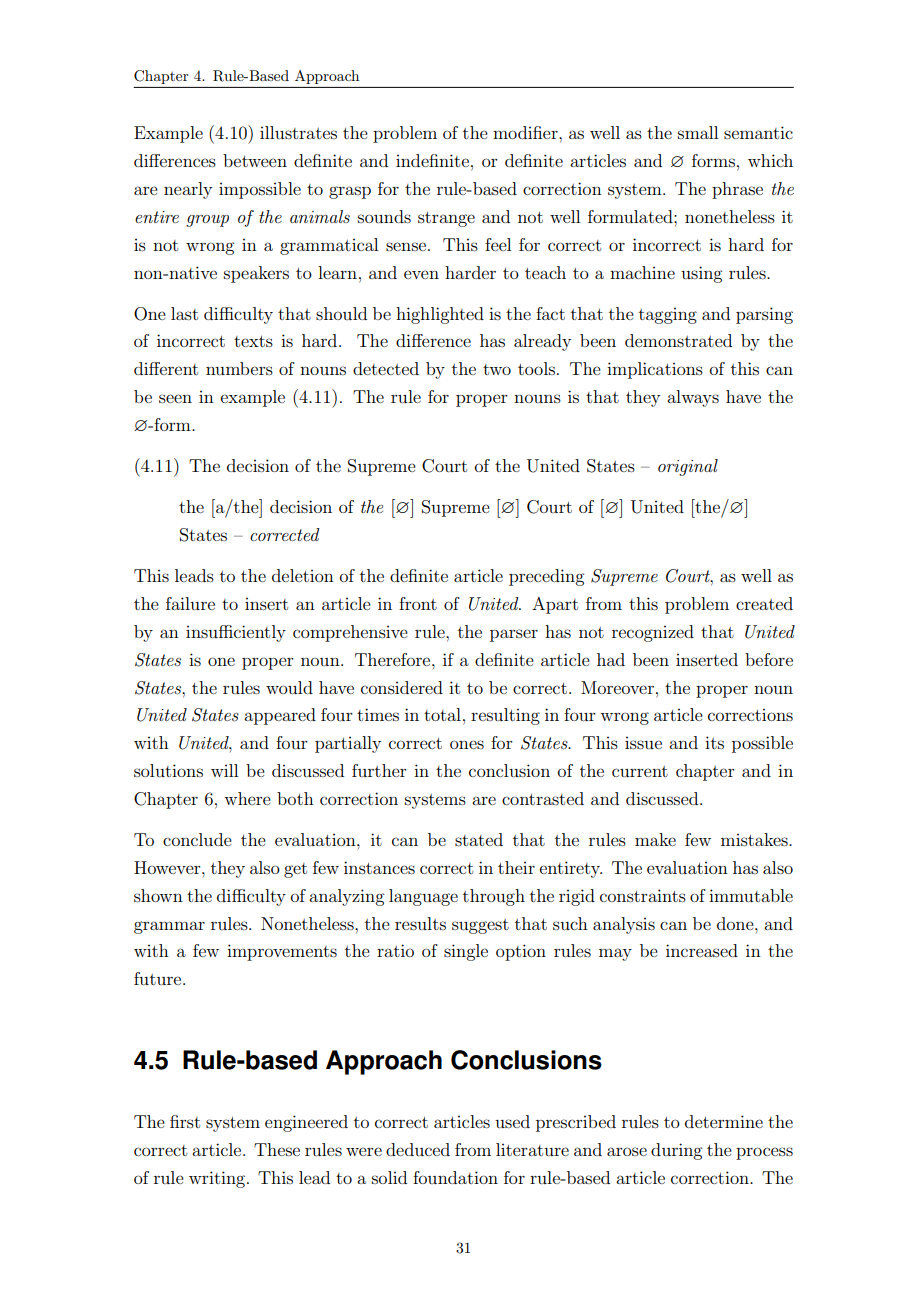  I want to click on between, so click(255, 160).
